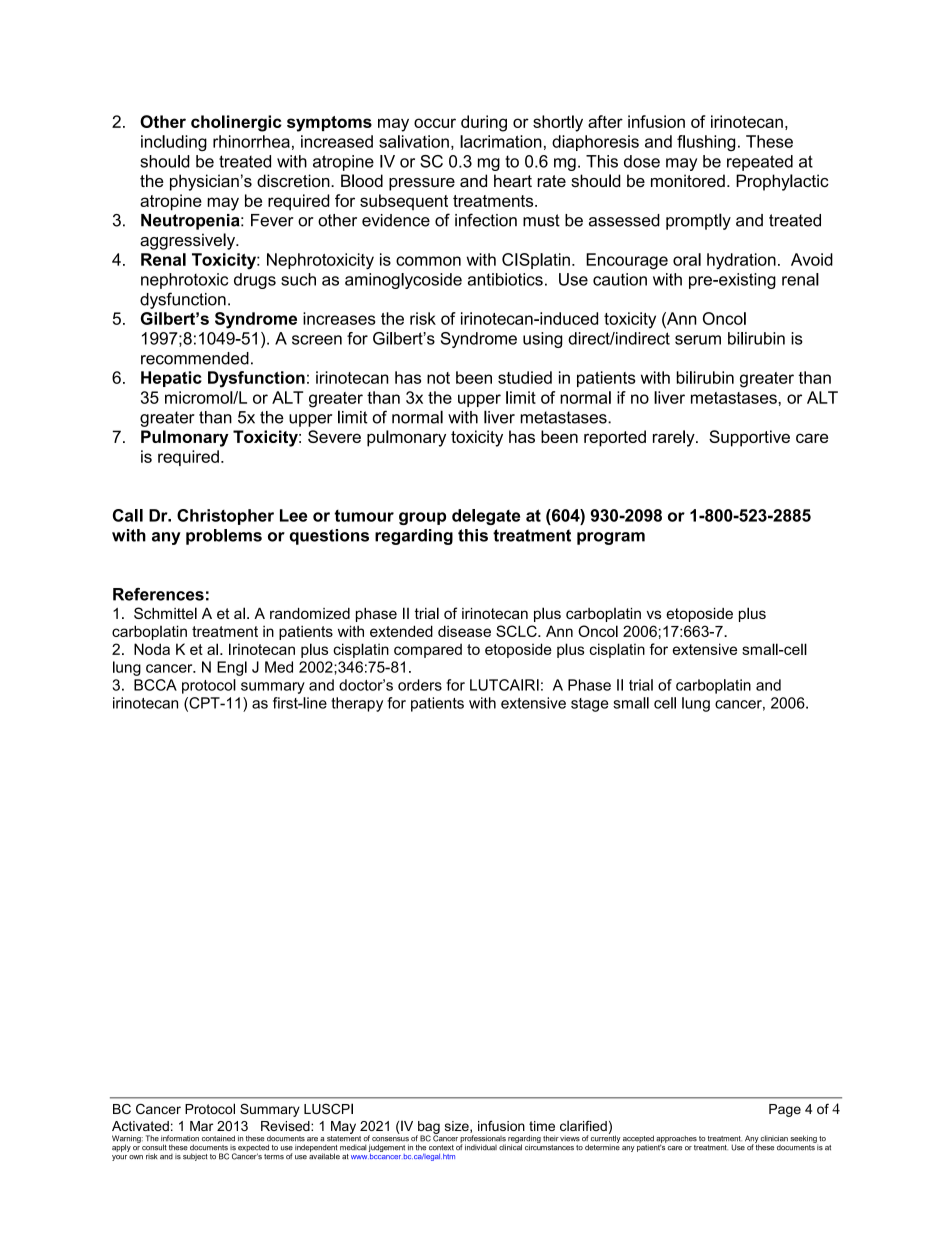 This document has width=952, height=1233. What do you see at coordinates (501, 141) in the document?
I see `lacrimation` at bounding box center [501, 141].
